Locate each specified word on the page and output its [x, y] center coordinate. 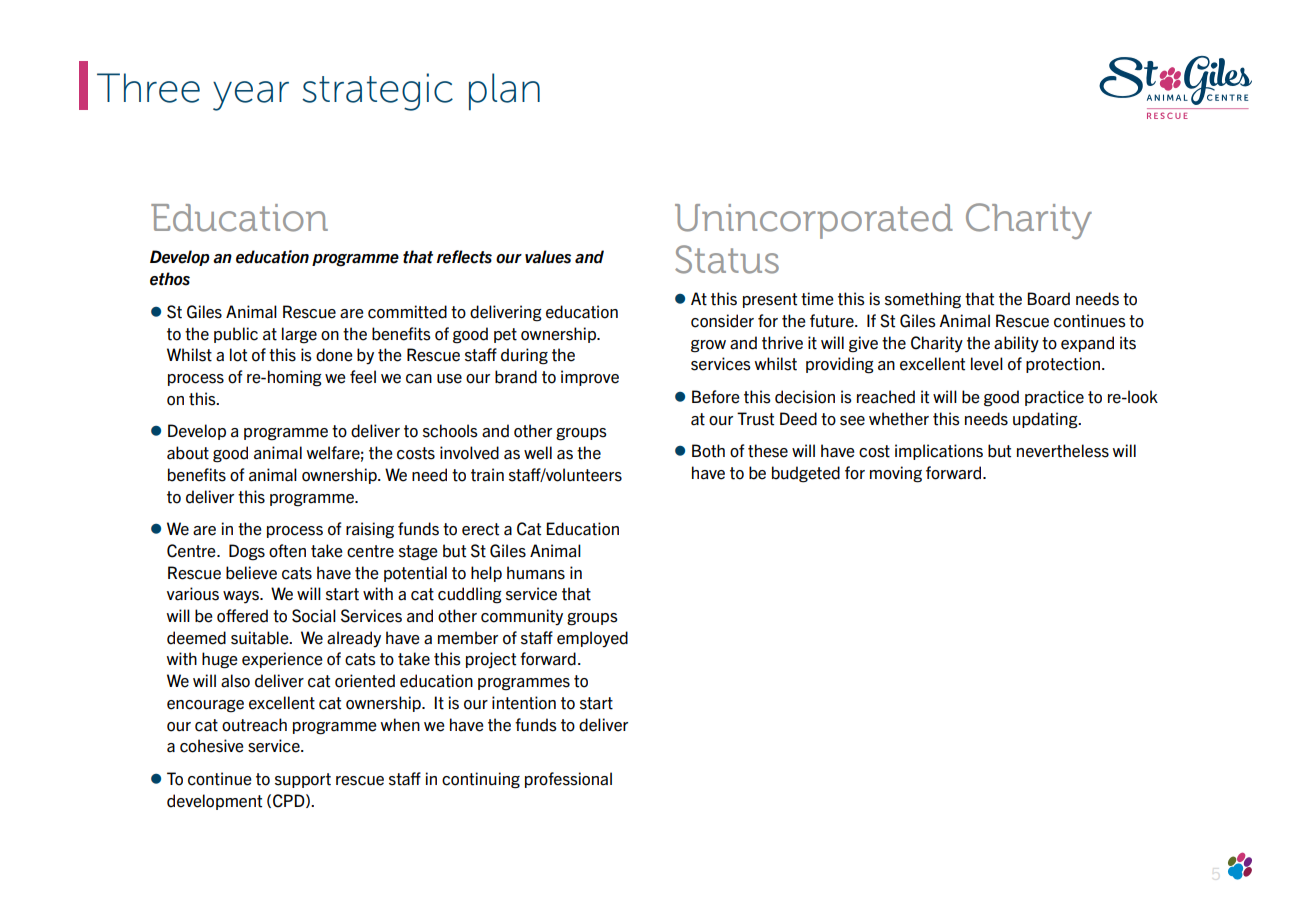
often [287, 551]
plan [504, 91]
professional [568, 780]
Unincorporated [814, 221]
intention [524, 703]
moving [896, 474]
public [236, 335]
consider [722, 321]
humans [536, 573]
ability [1016, 344]
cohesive [212, 746]
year [251, 96]
